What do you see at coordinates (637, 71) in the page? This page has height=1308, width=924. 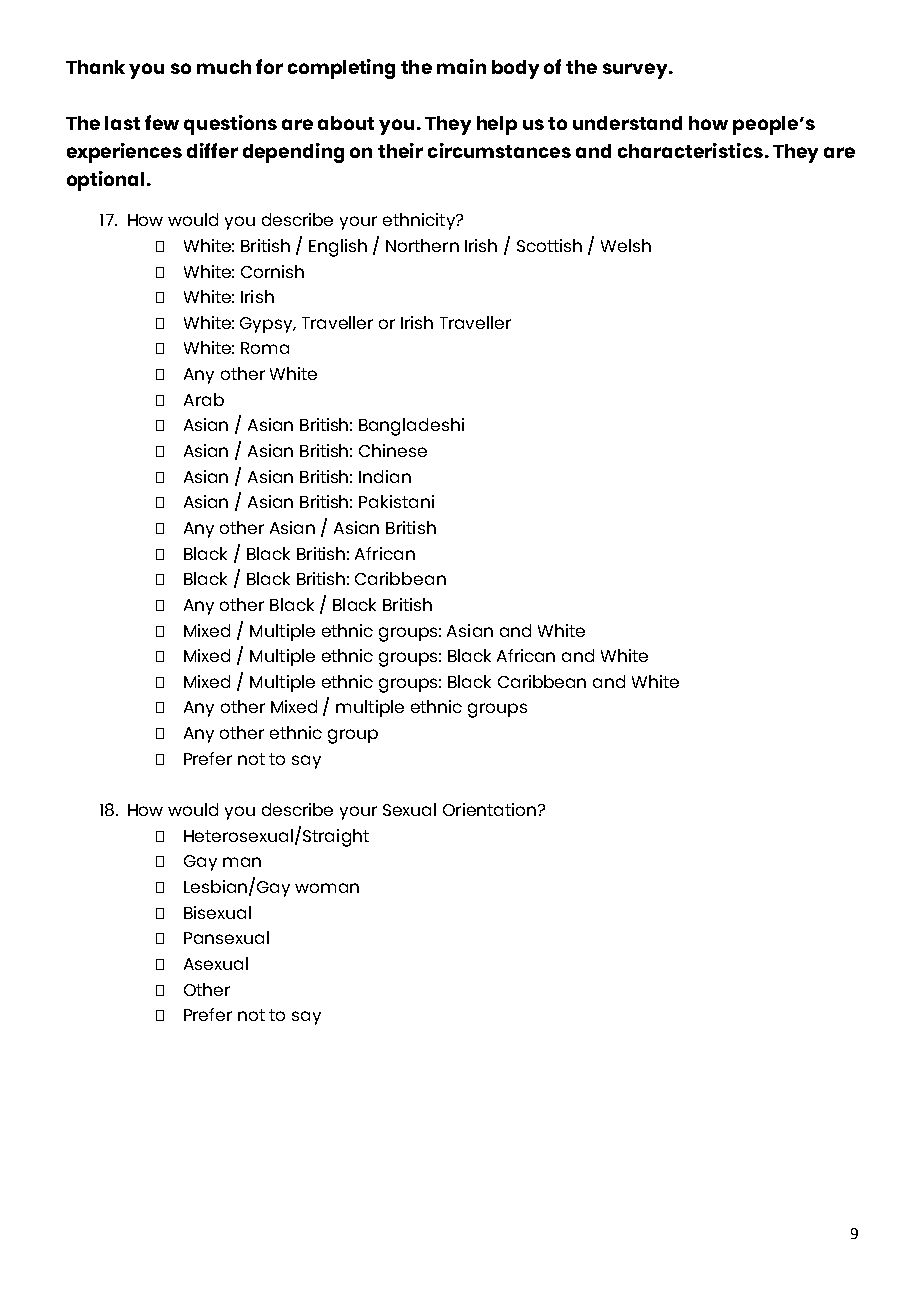 I see `survey` at bounding box center [637, 71].
